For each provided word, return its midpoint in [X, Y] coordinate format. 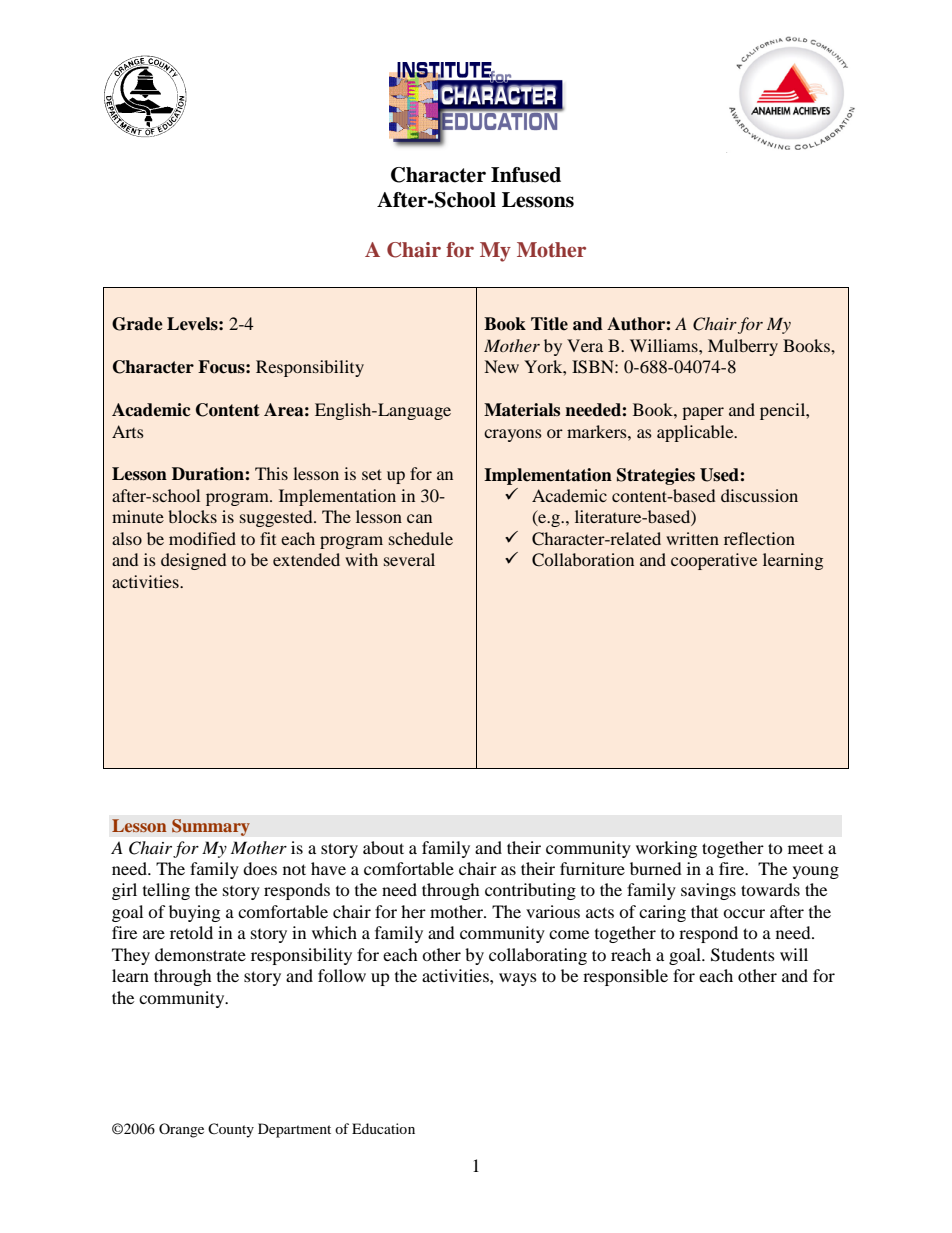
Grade [137, 324]
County [231, 1130]
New [501, 366]
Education [383, 1128]
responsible [625, 977]
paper [703, 413]
